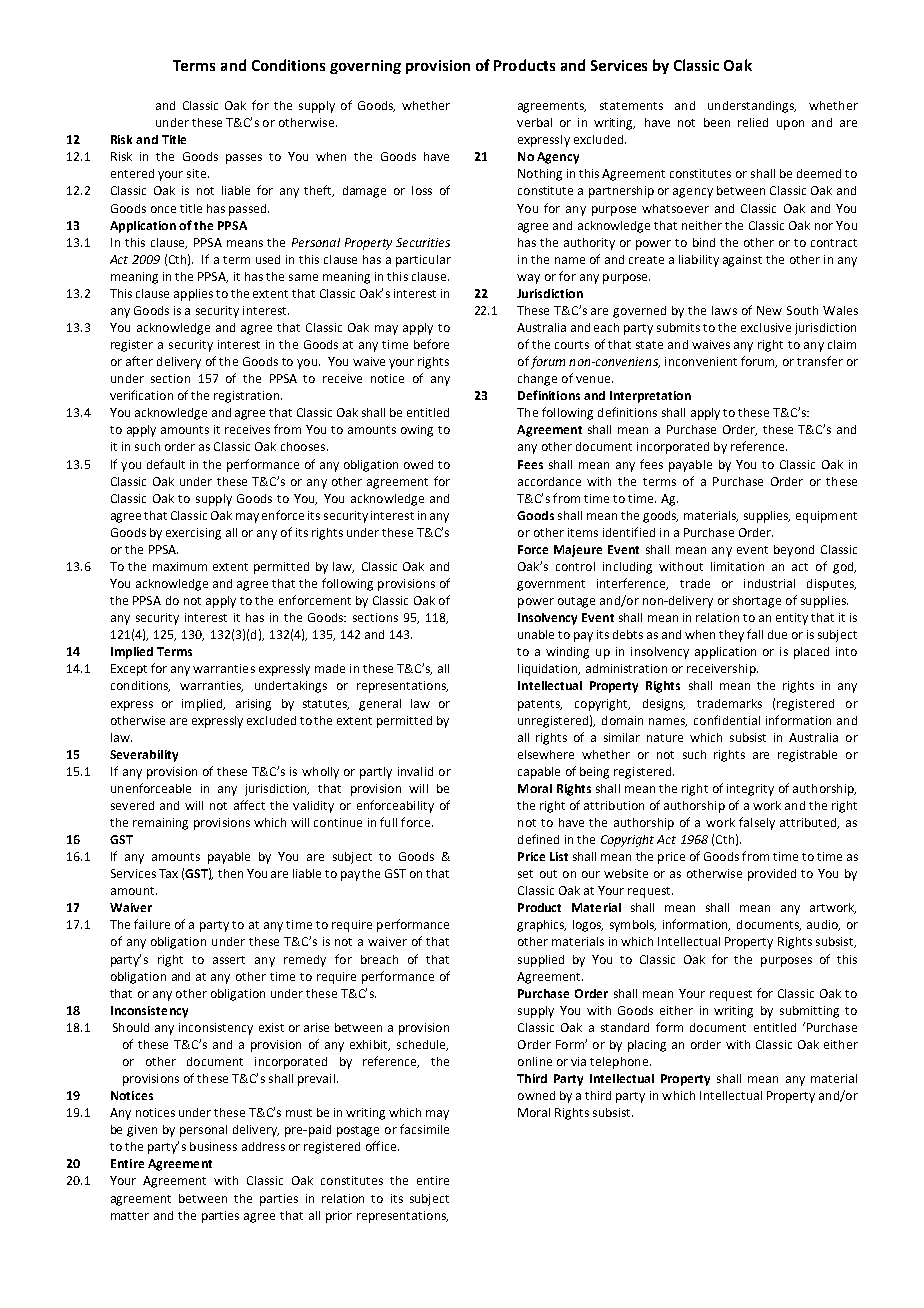 The width and height of the page is (924, 1308). What do you see at coordinates (253, 705) in the page?
I see `arising` at bounding box center [253, 705].
